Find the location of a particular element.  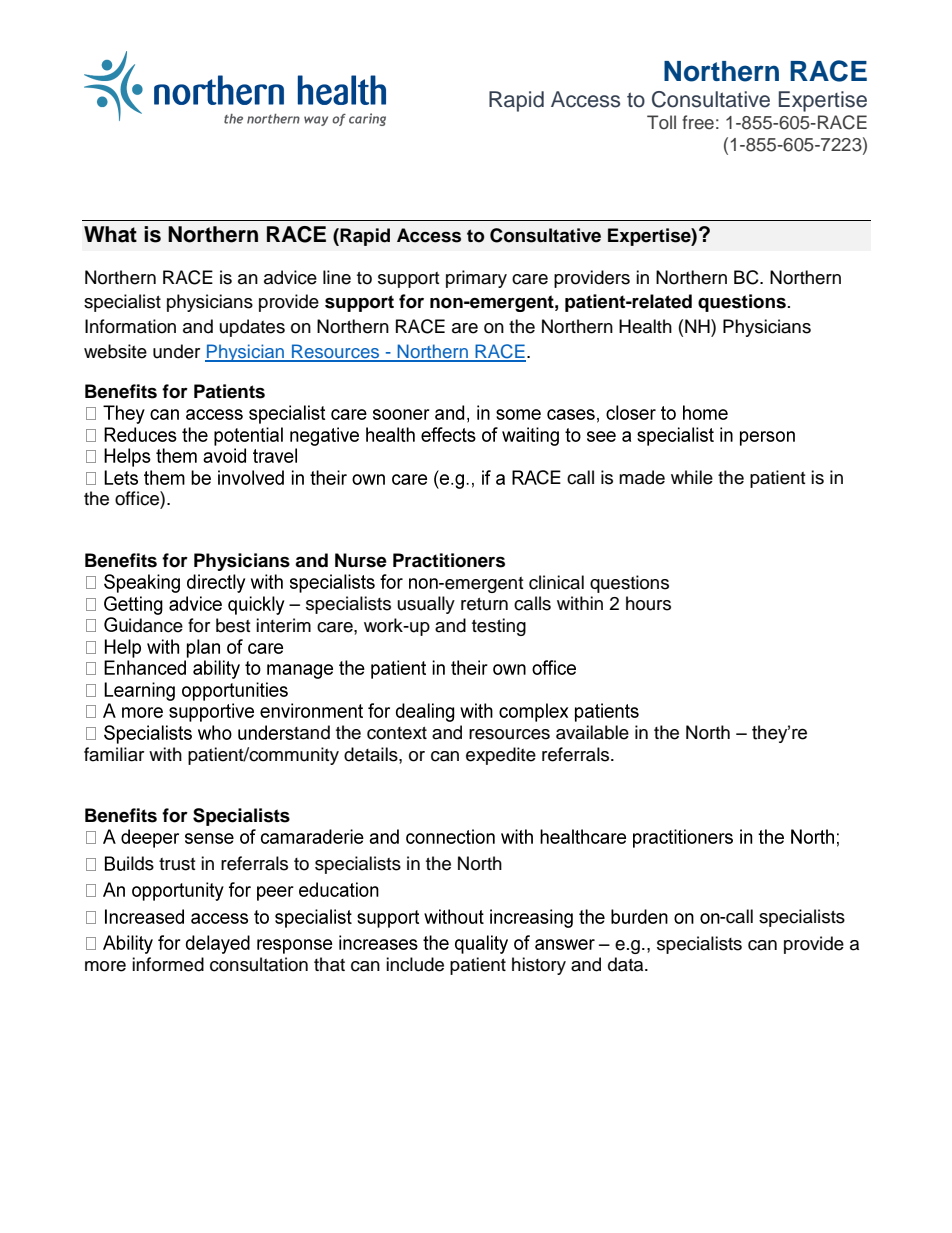

Toll is located at coordinates (661, 122).
